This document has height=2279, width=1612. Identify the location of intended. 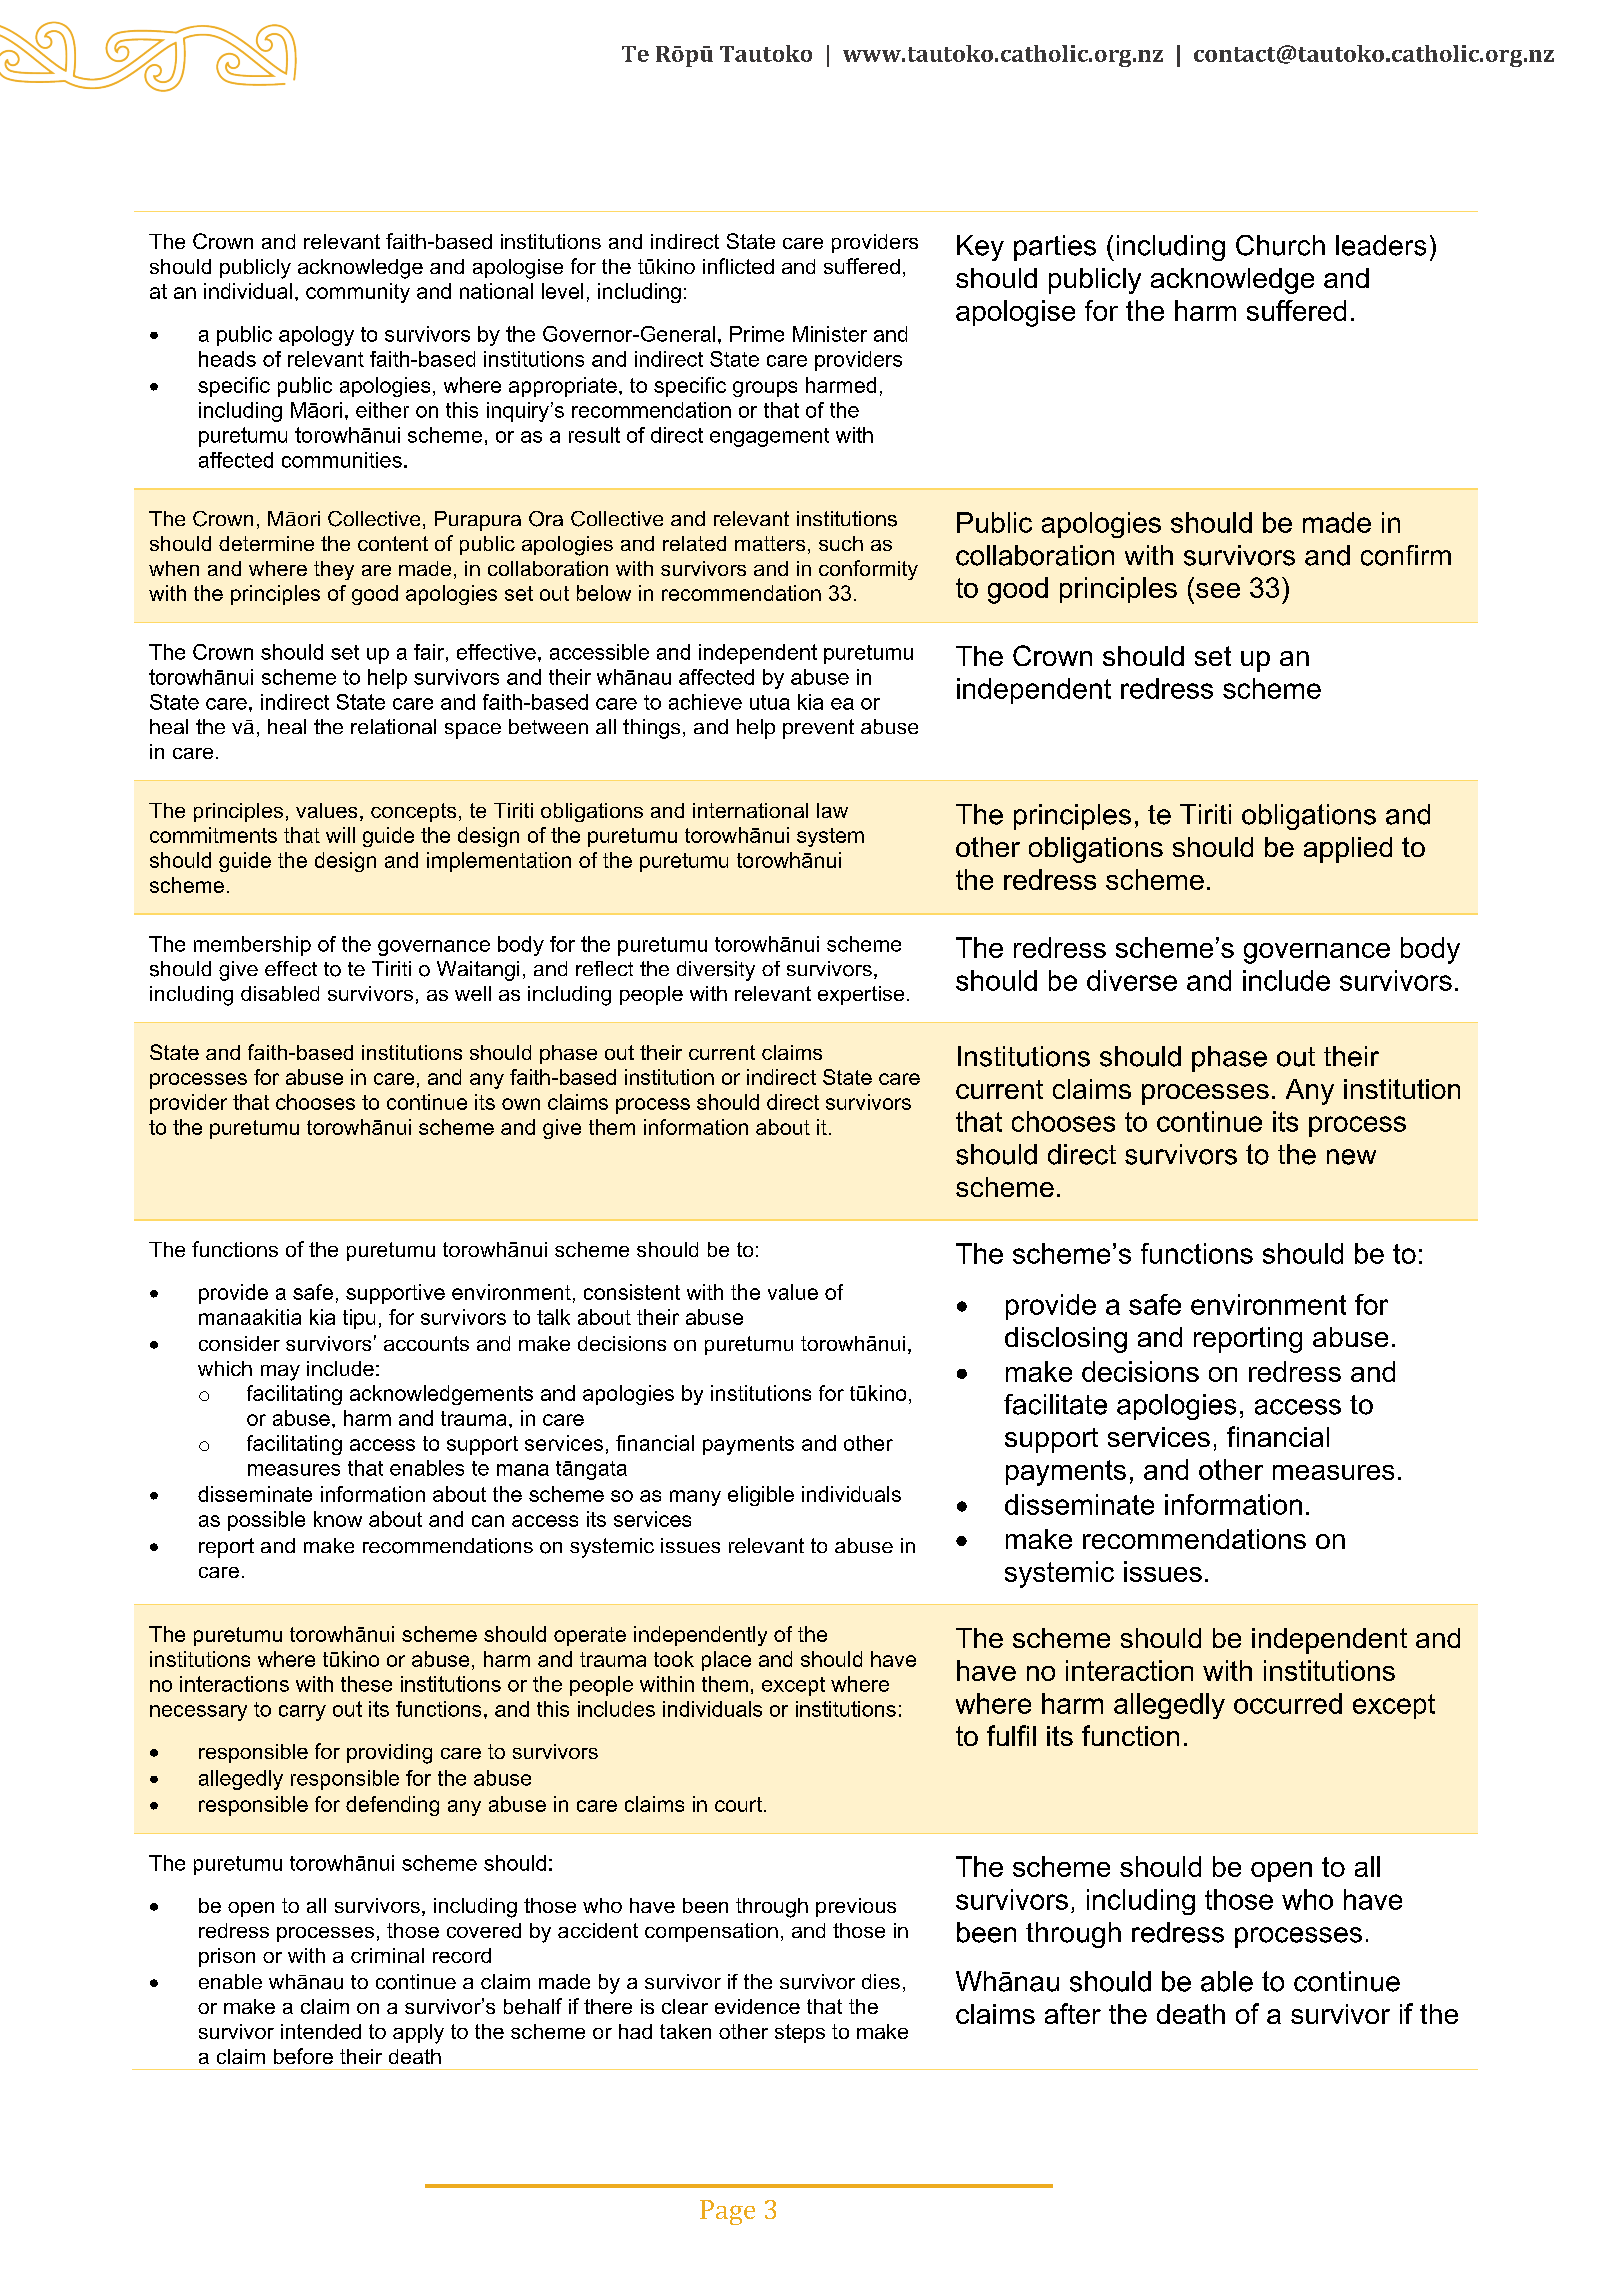
(321, 2031).
